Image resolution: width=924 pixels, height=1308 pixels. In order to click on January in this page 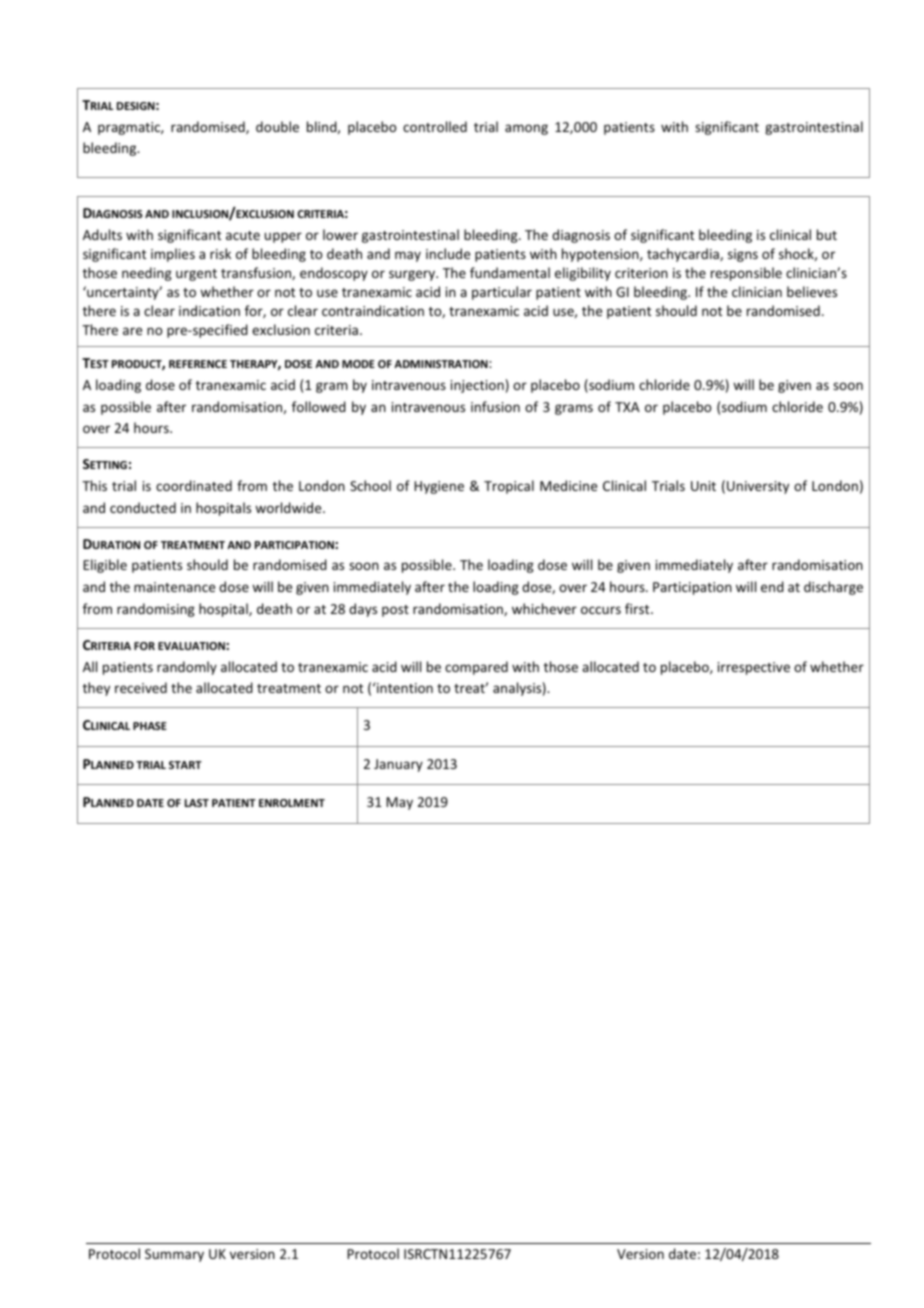, I will do `click(398, 765)`.
